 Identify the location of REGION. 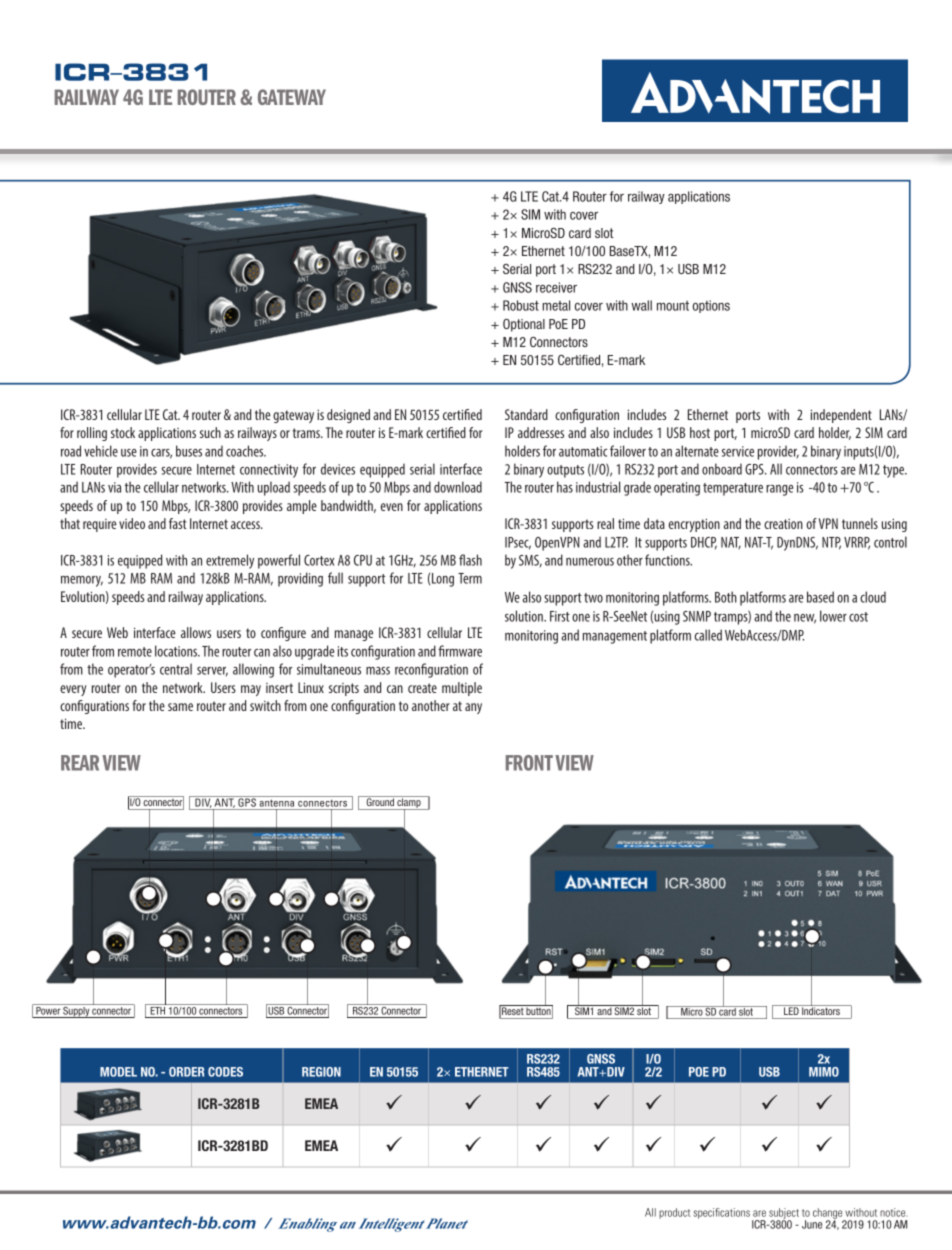
(321, 1072).
